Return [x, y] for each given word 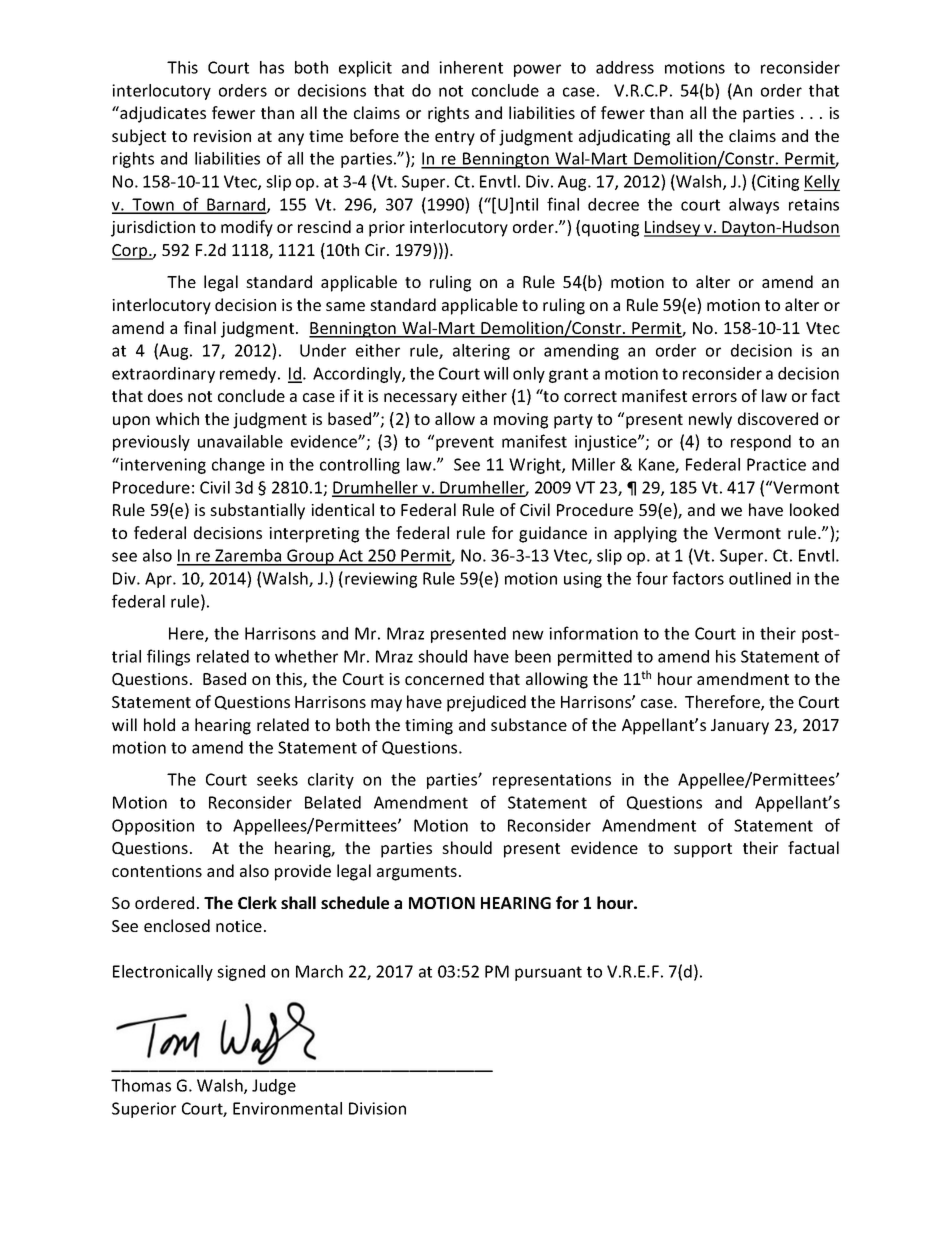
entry [455, 138]
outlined [760, 578]
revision [222, 136]
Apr [159, 580]
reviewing [381, 580]
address [625, 67]
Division [377, 1108]
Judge [274, 1087]
